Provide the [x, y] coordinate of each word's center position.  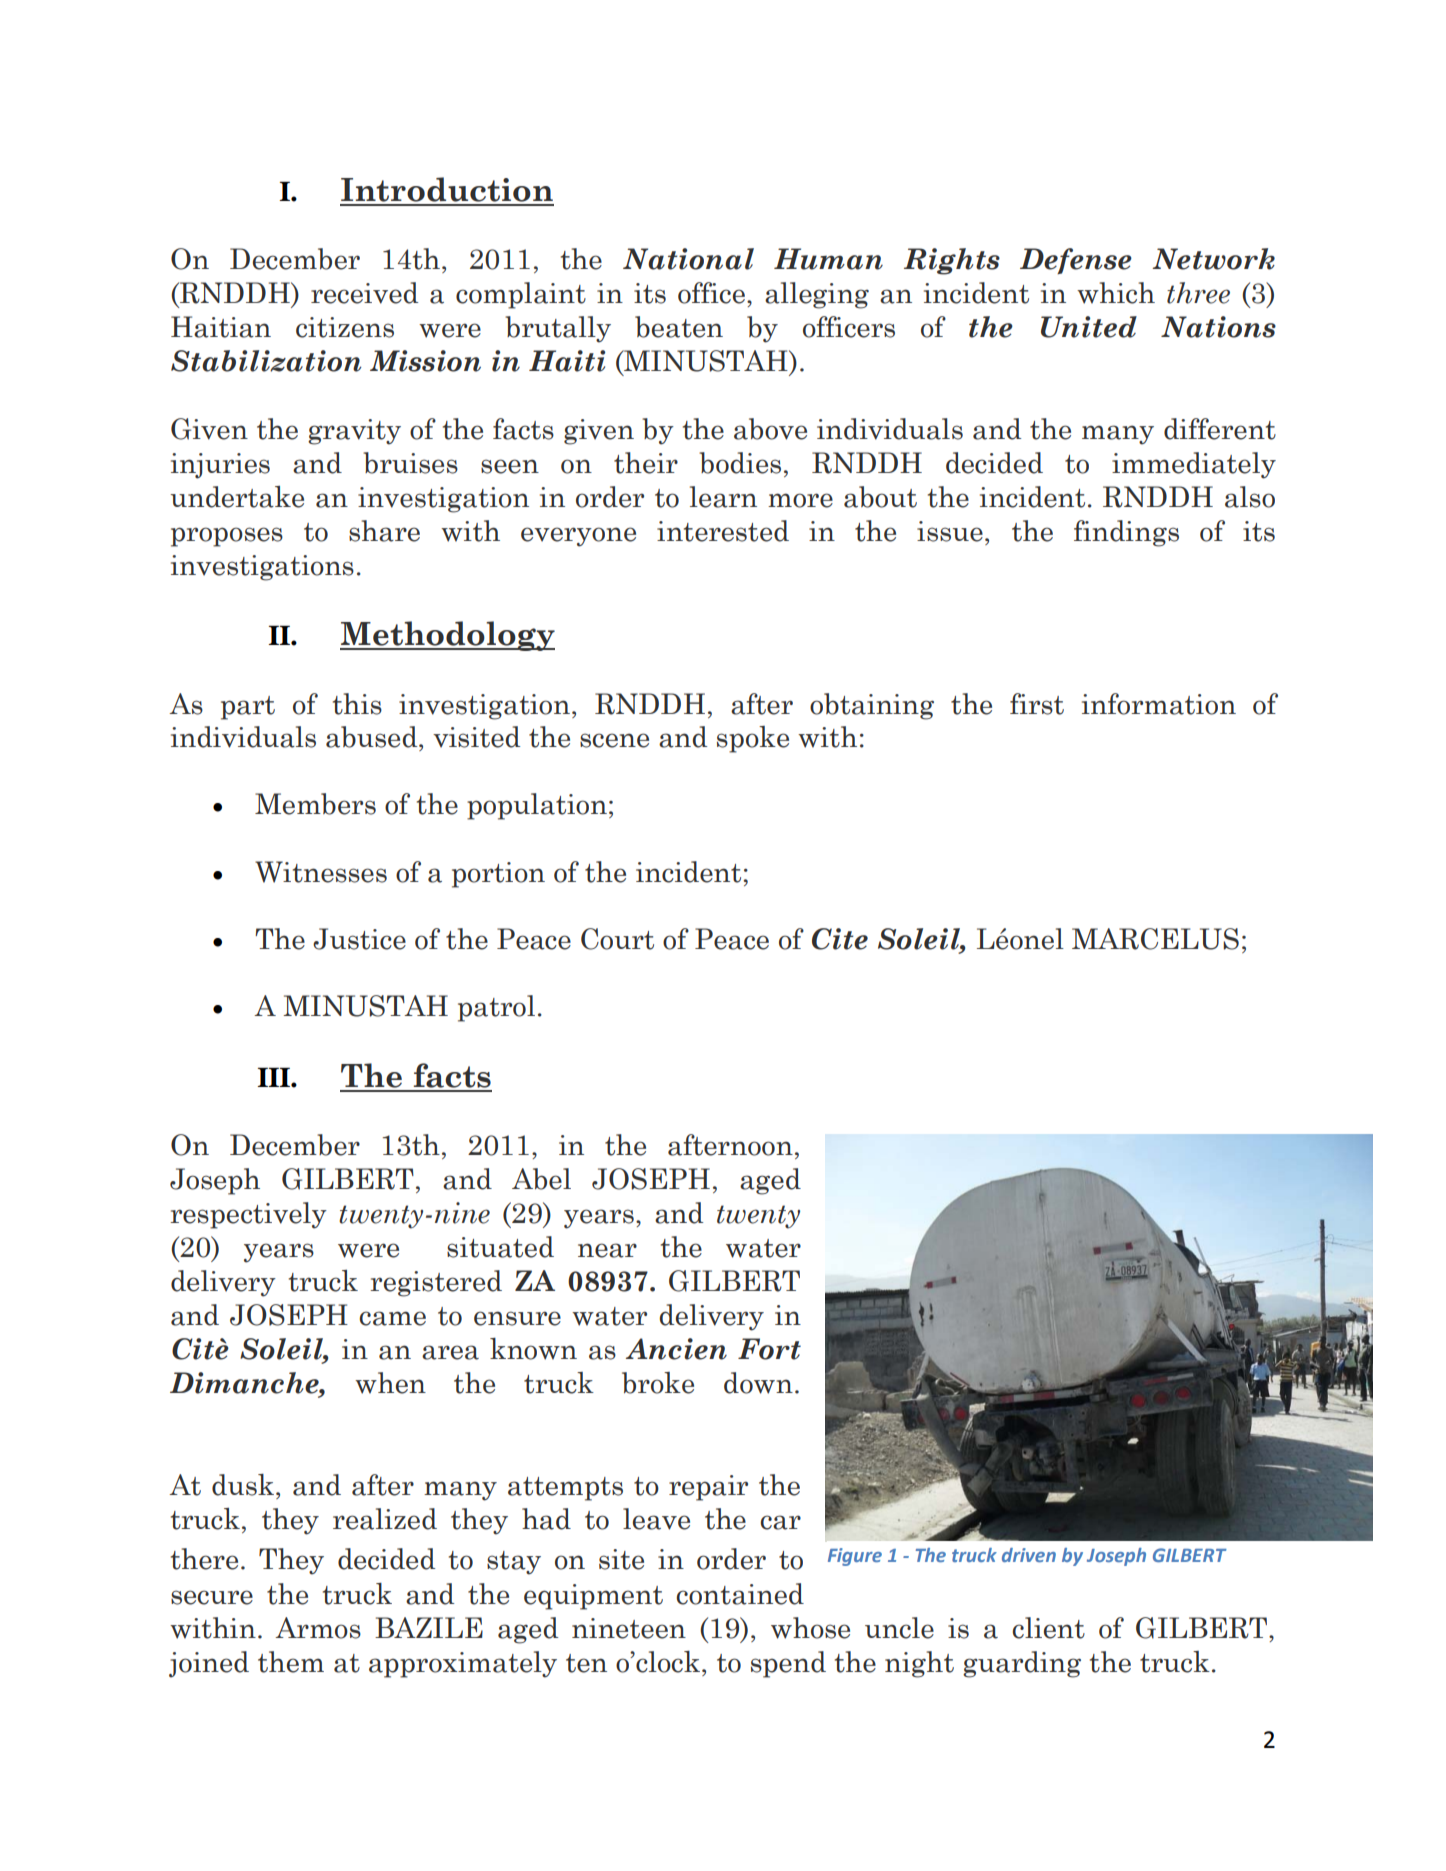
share [384, 531]
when [390, 1383]
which [1116, 293]
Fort [769, 1349]
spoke [753, 739]
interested [723, 531]
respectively [248, 1215]
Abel [541, 1179]
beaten [679, 327]
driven [1029, 1555]
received [364, 293]
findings [1126, 533]
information [1159, 704]
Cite [840, 939]
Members [315, 804]
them [291, 1662]
